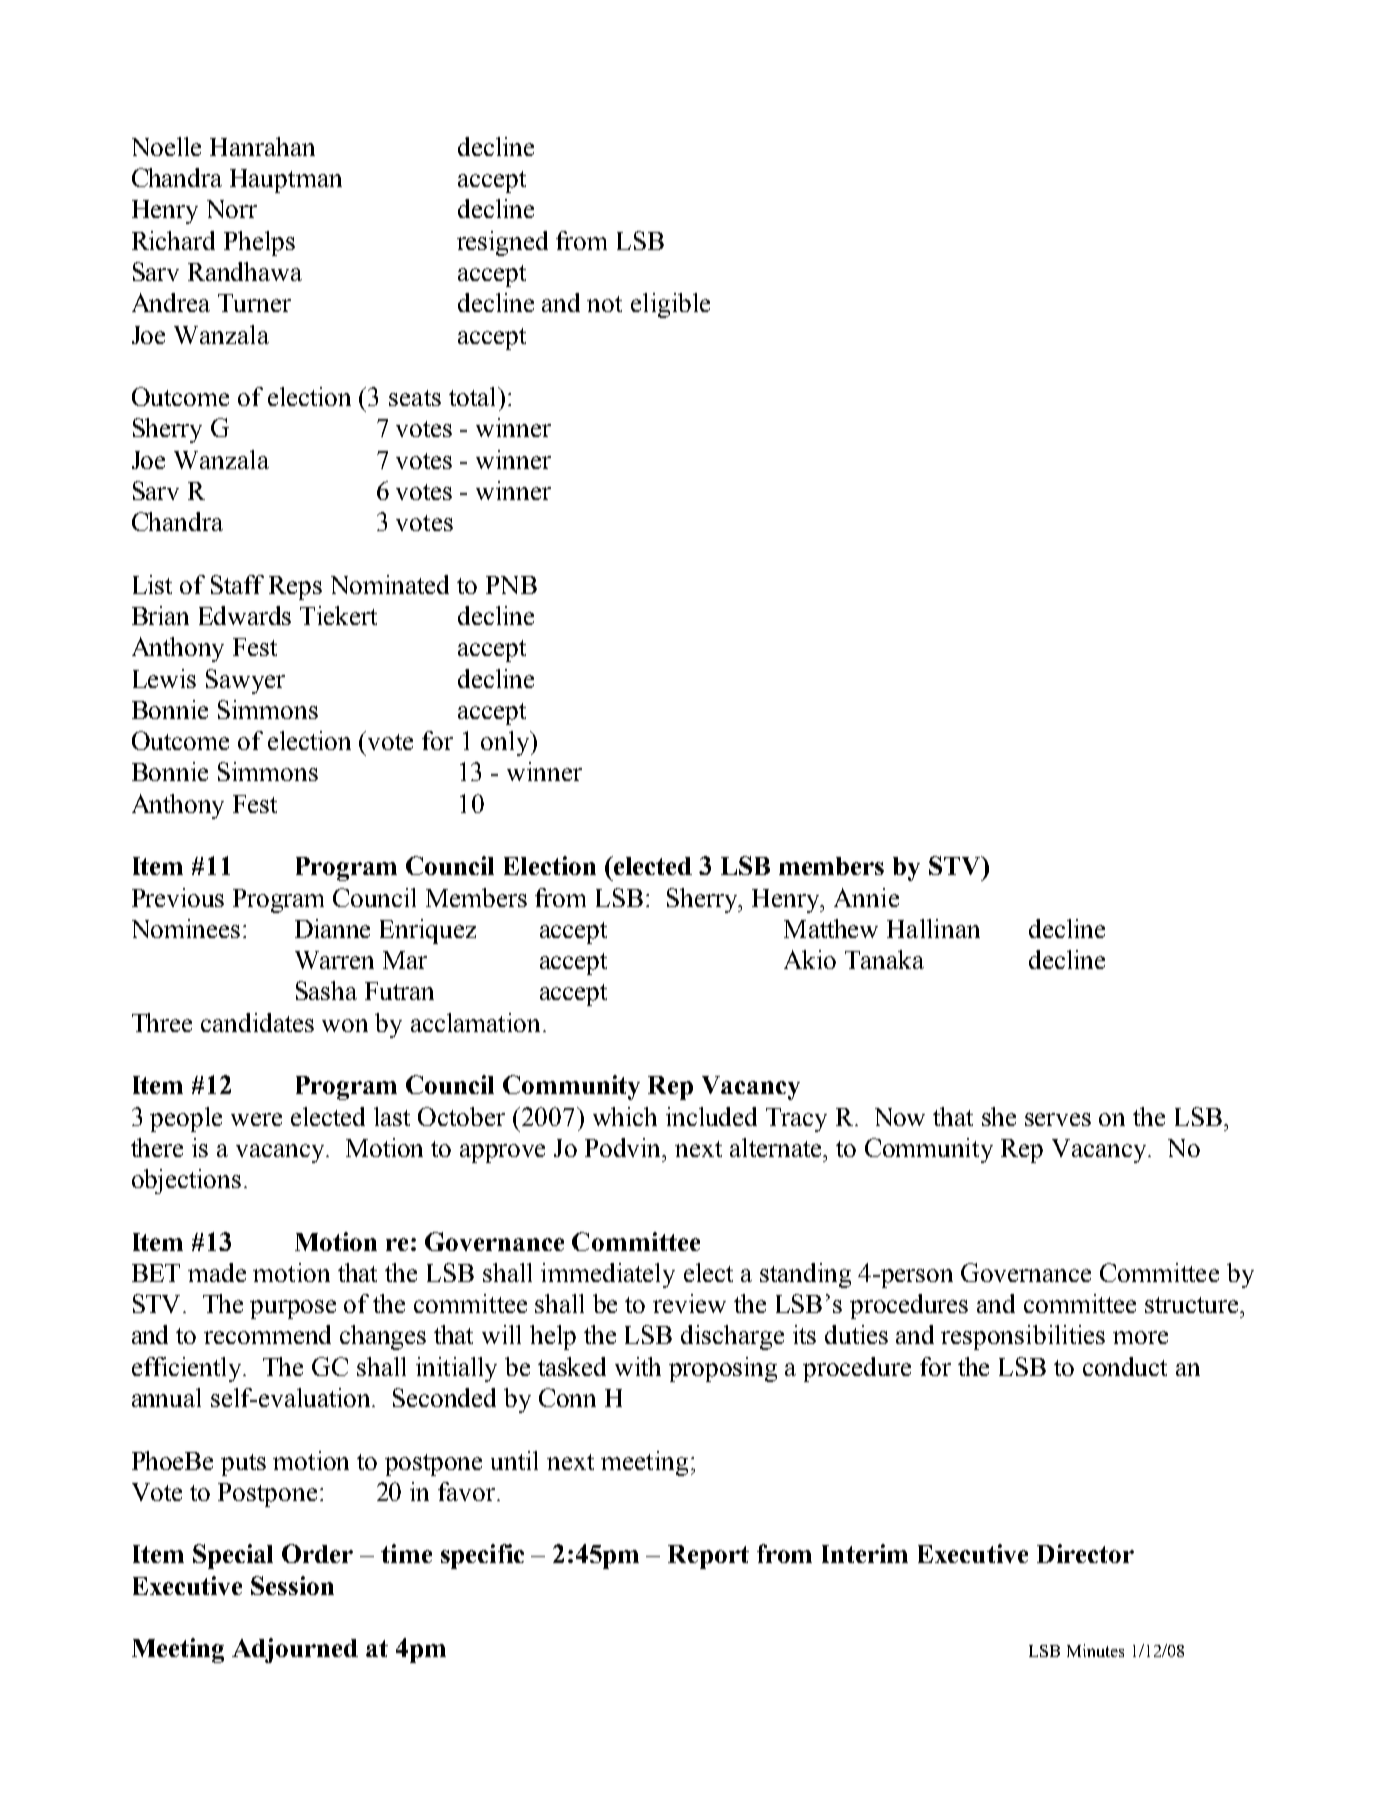  I want to click on serves, so click(1058, 1119).
